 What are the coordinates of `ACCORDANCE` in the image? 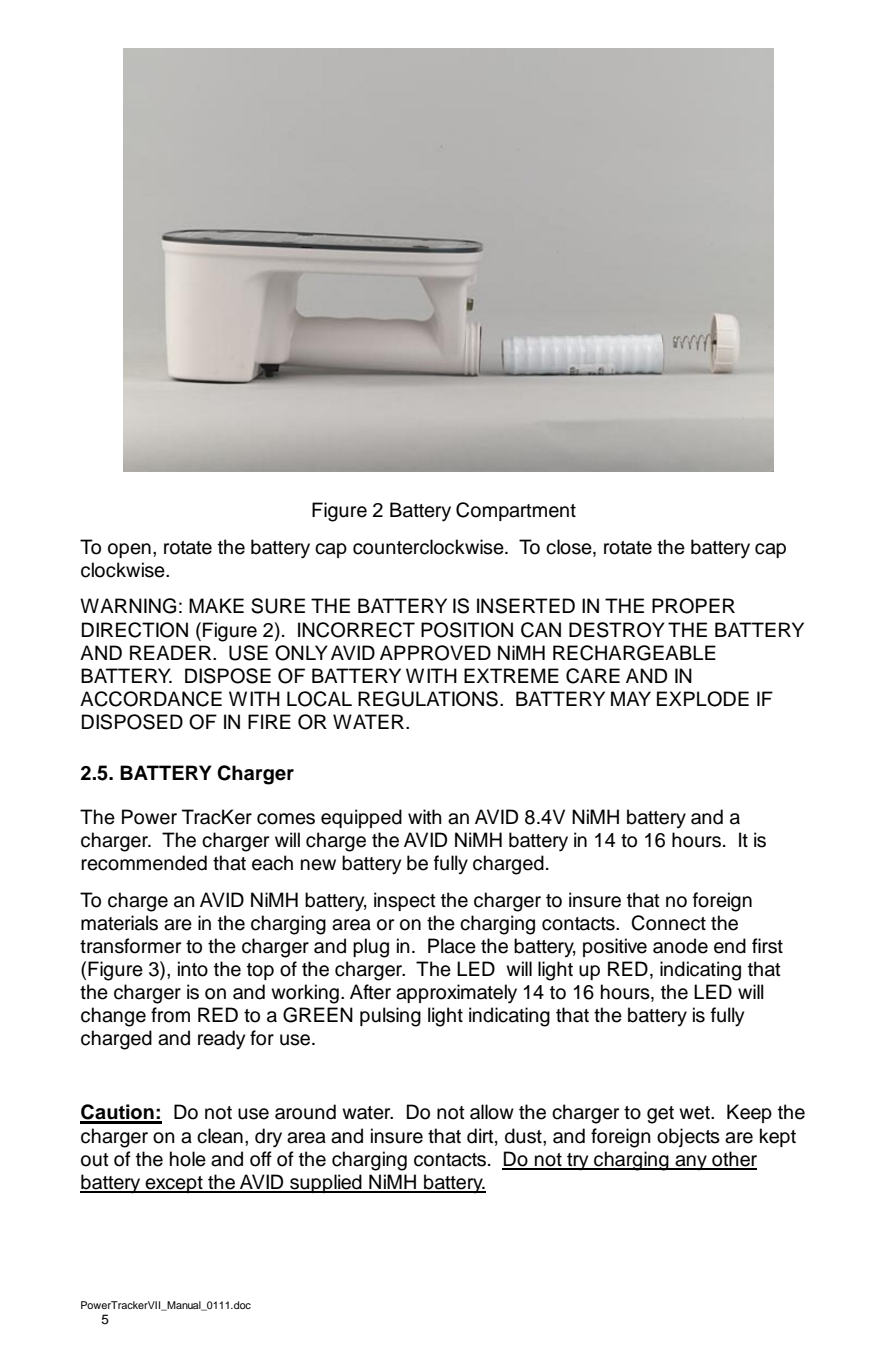 It's located at (151, 699).
